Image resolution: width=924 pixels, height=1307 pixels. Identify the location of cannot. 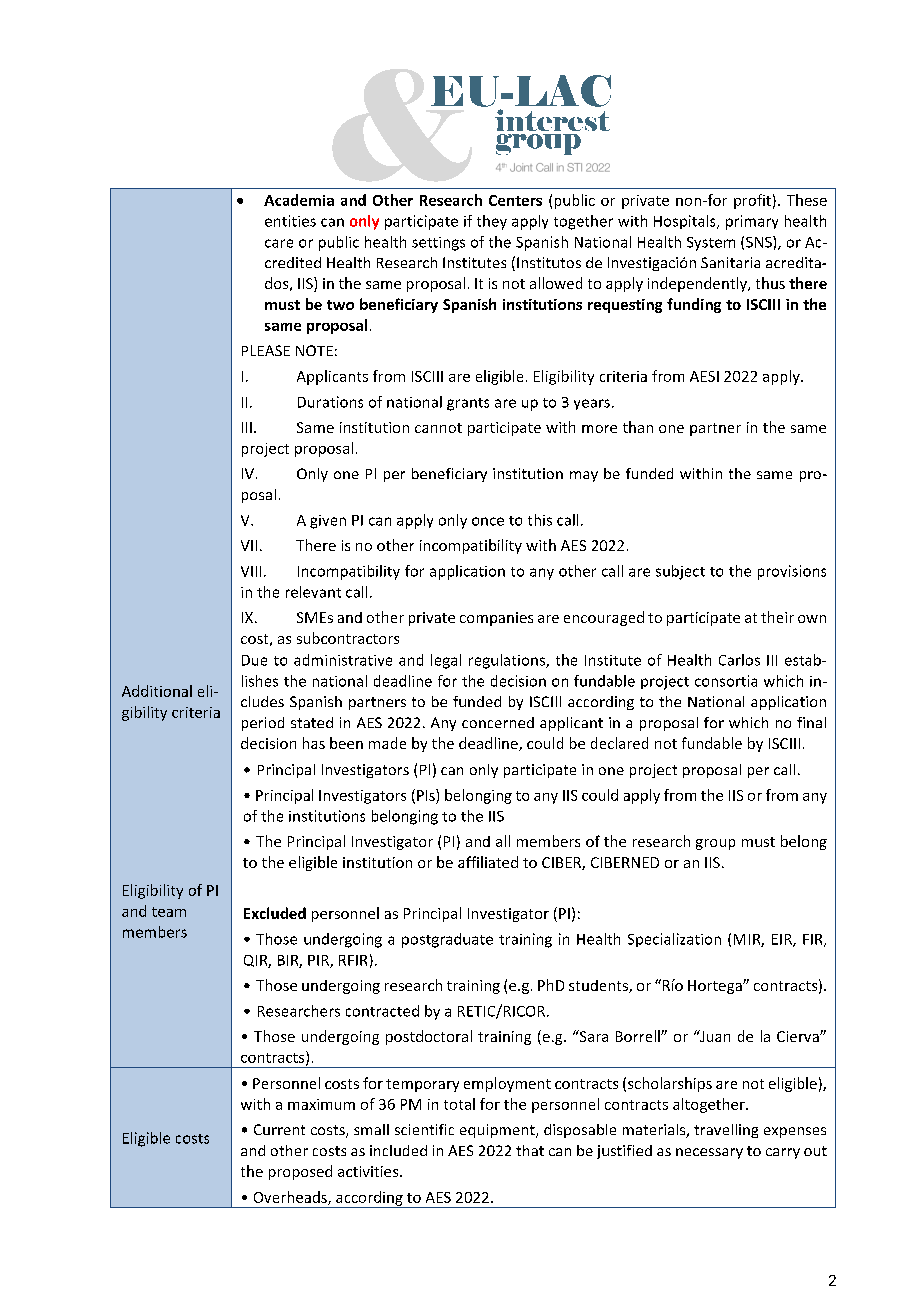
(438, 428).
